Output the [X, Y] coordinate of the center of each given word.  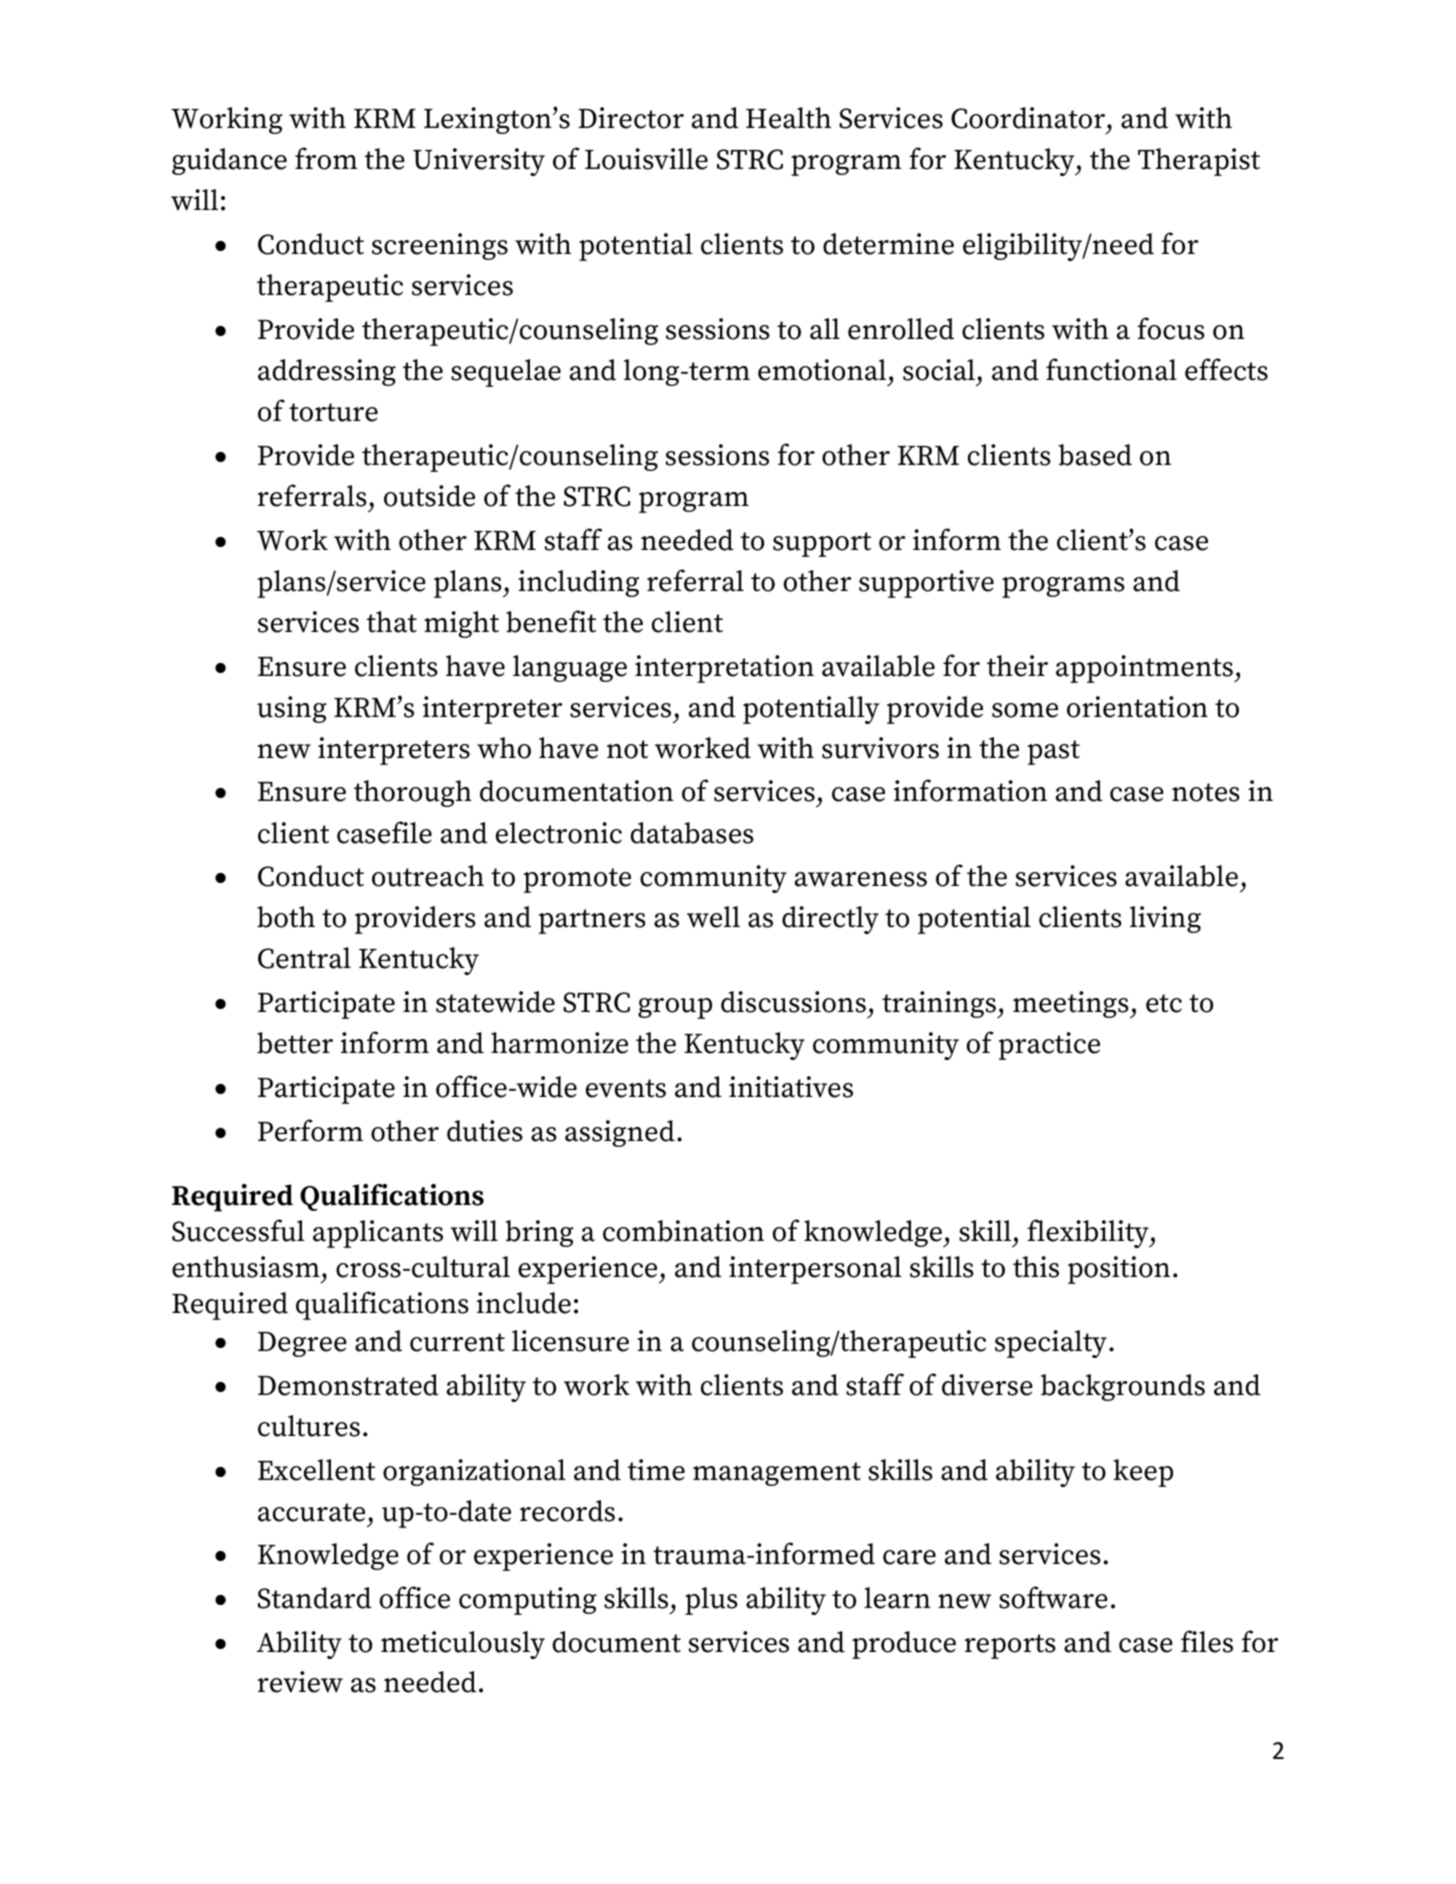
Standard [315, 1598]
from [326, 158]
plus [711, 1601]
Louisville [646, 159]
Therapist [1199, 162]
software [1053, 1597]
